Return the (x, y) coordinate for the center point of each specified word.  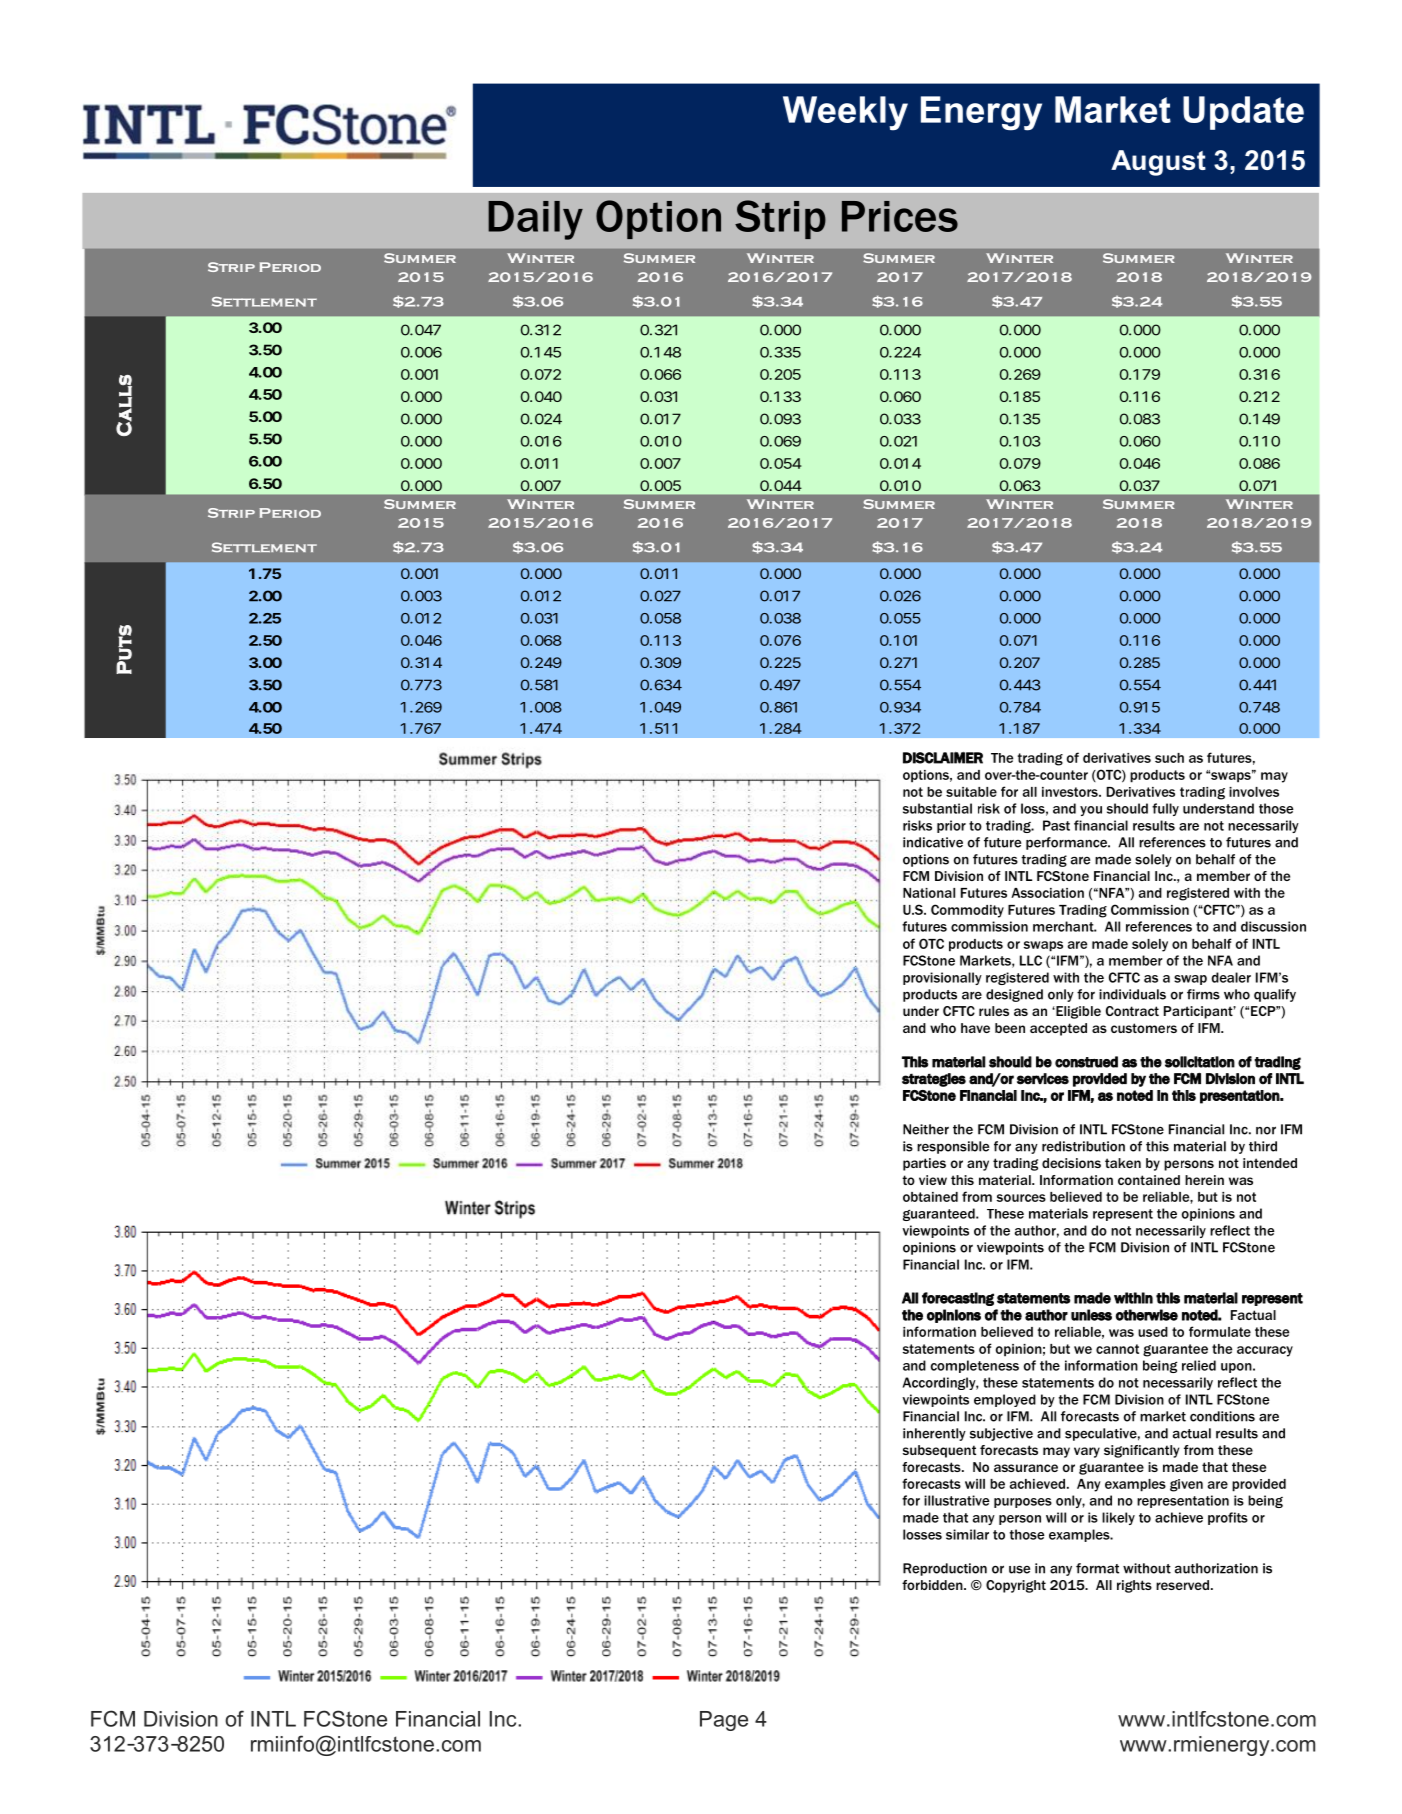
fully (1165, 809)
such (1169, 758)
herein (1204, 1180)
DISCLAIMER (943, 758)
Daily (535, 220)
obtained (930, 1197)
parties (924, 1164)
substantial (937, 808)
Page (724, 1721)
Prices (900, 216)
